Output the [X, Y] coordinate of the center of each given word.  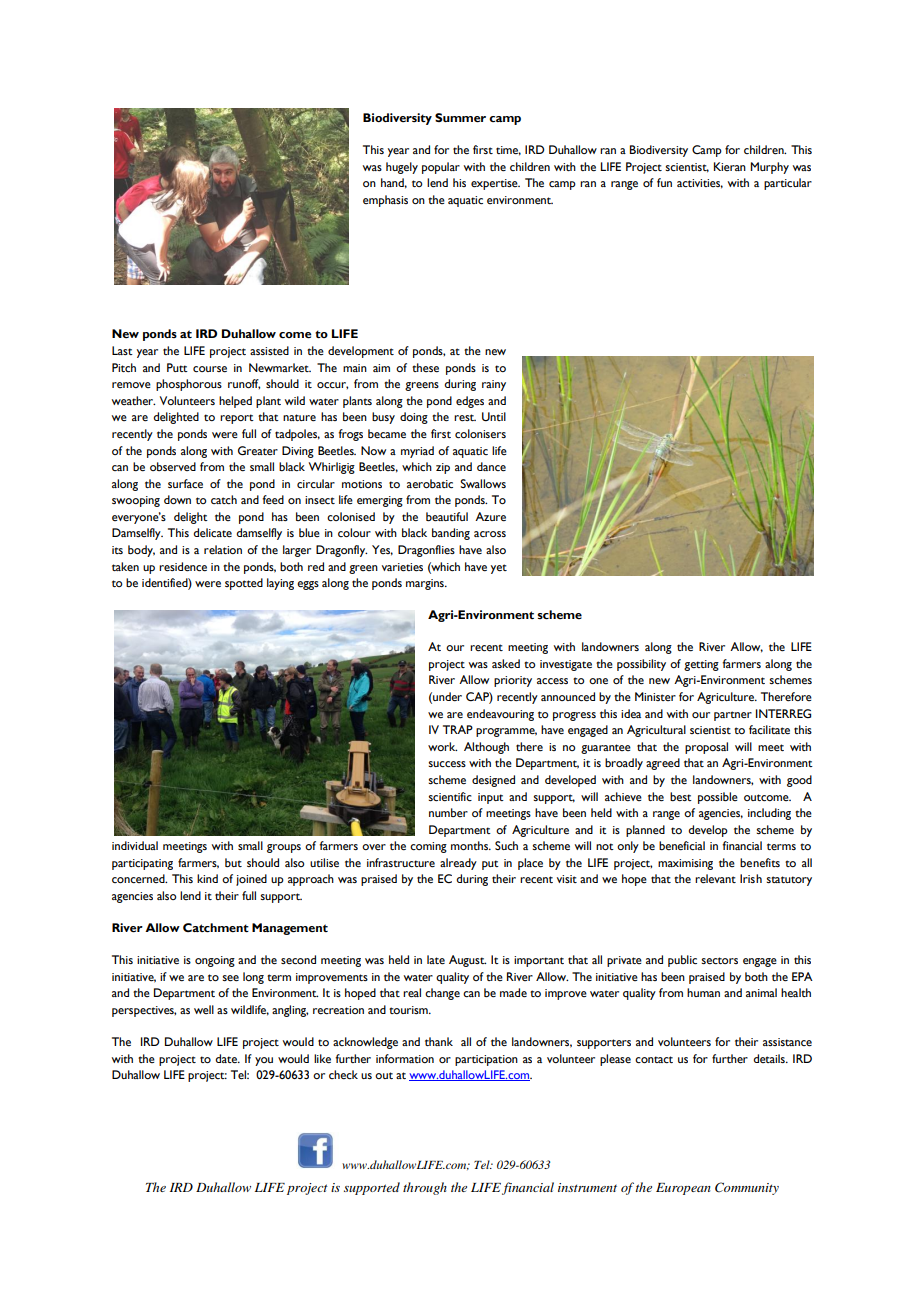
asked [506, 664]
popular [441, 168]
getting [701, 665]
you [264, 1061]
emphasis [385, 201]
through [425, 1188]
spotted [244, 584]
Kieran [730, 166]
